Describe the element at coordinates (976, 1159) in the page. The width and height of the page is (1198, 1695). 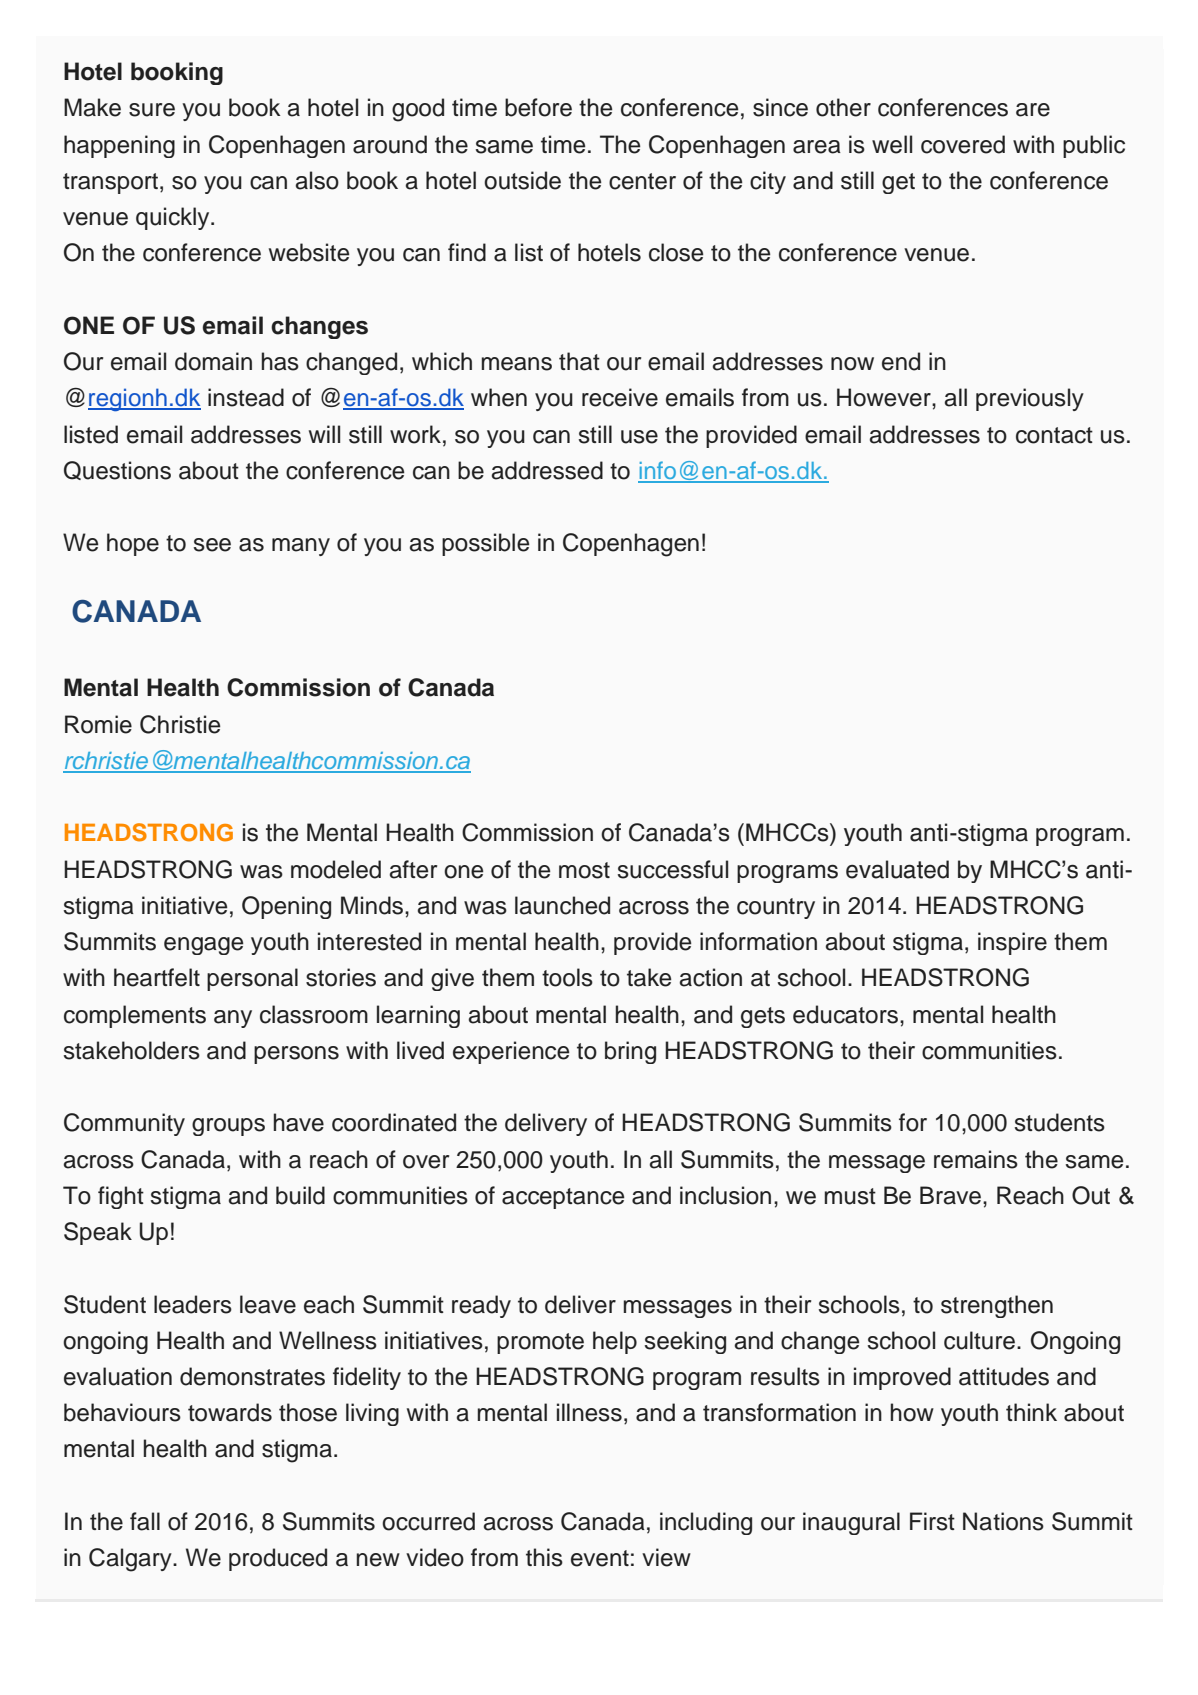
I see `remains` at that location.
